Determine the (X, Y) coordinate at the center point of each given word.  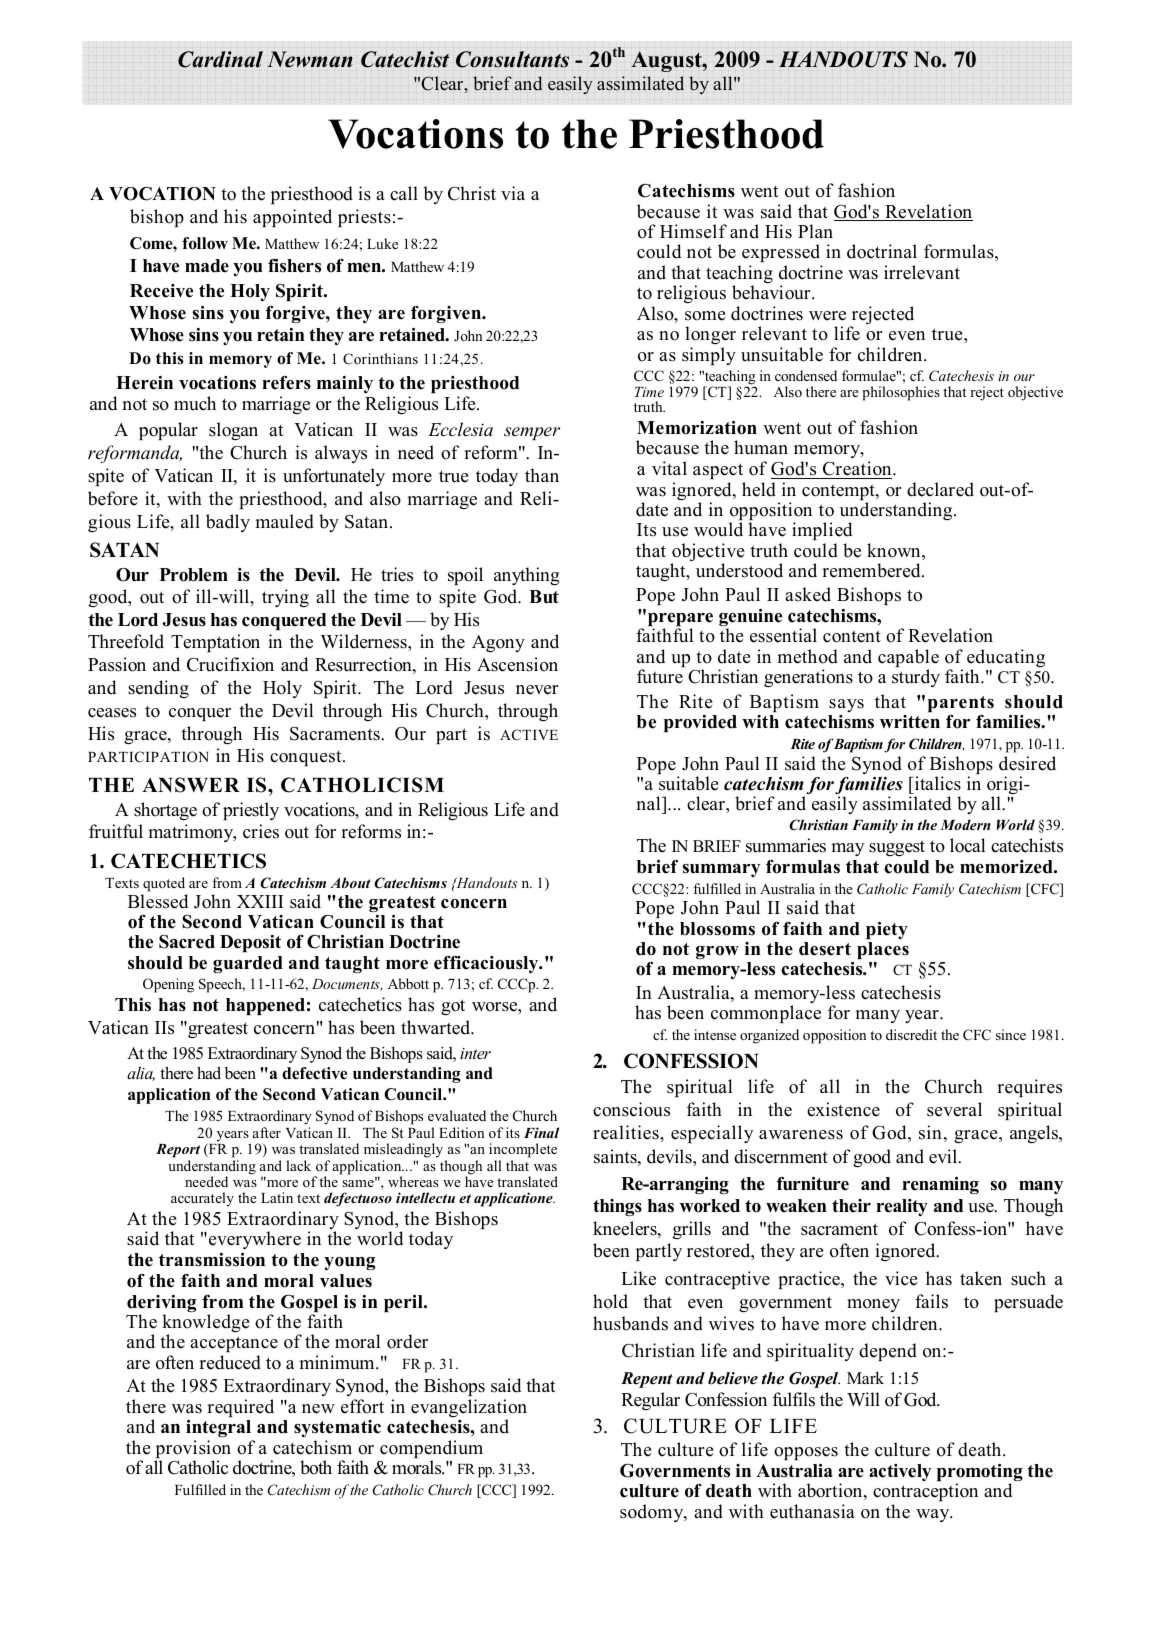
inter (475, 1053)
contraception (925, 1494)
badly (228, 523)
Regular (650, 1401)
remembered (872, 570)
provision (193, 1450)
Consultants (512, 59)
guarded (248, 964)
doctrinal (882, 251)
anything (527, 576)
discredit (911, 1034)
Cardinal (220, 59)
